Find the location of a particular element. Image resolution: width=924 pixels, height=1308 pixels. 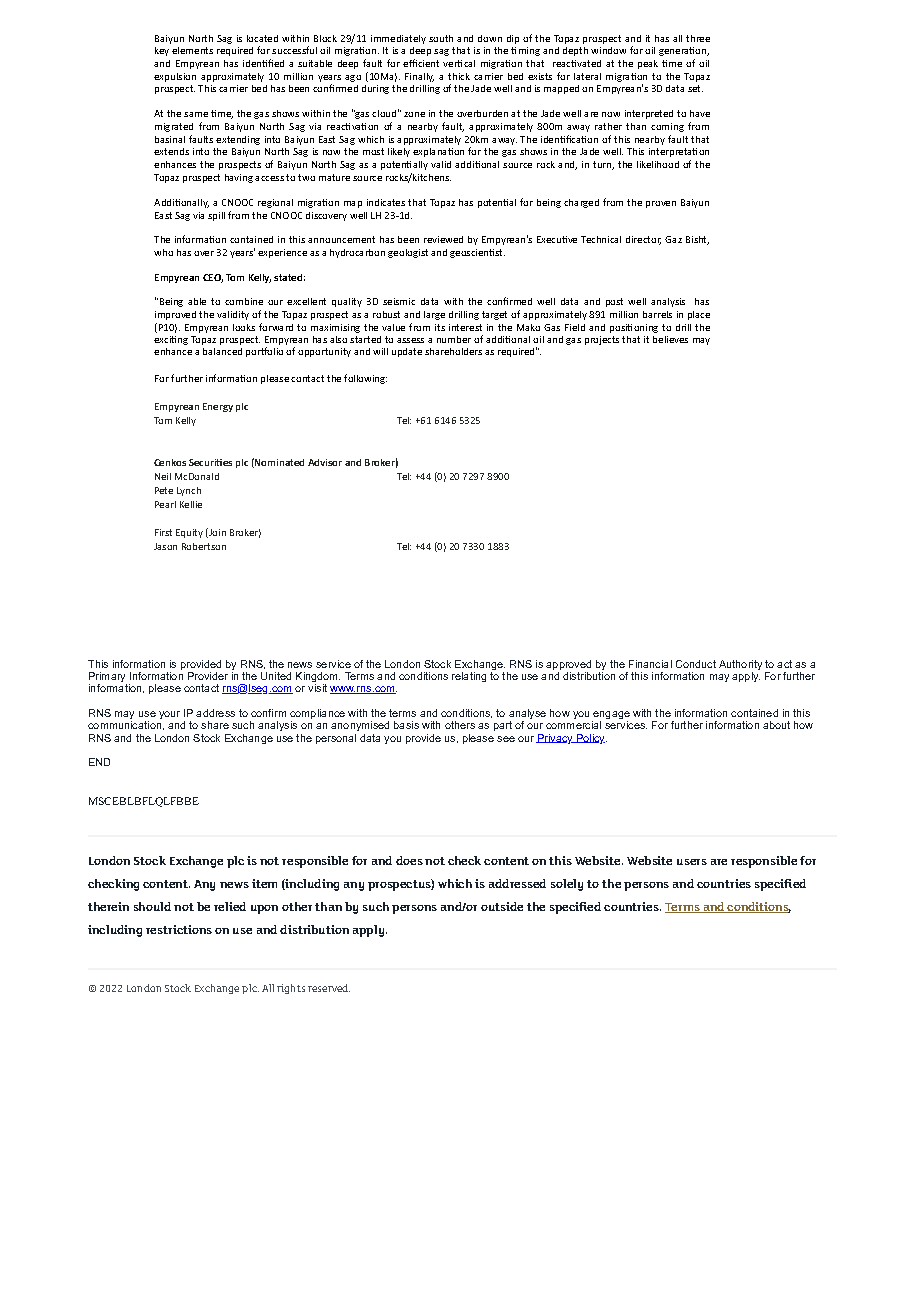

vertical is located at coordinates (459, 63).
